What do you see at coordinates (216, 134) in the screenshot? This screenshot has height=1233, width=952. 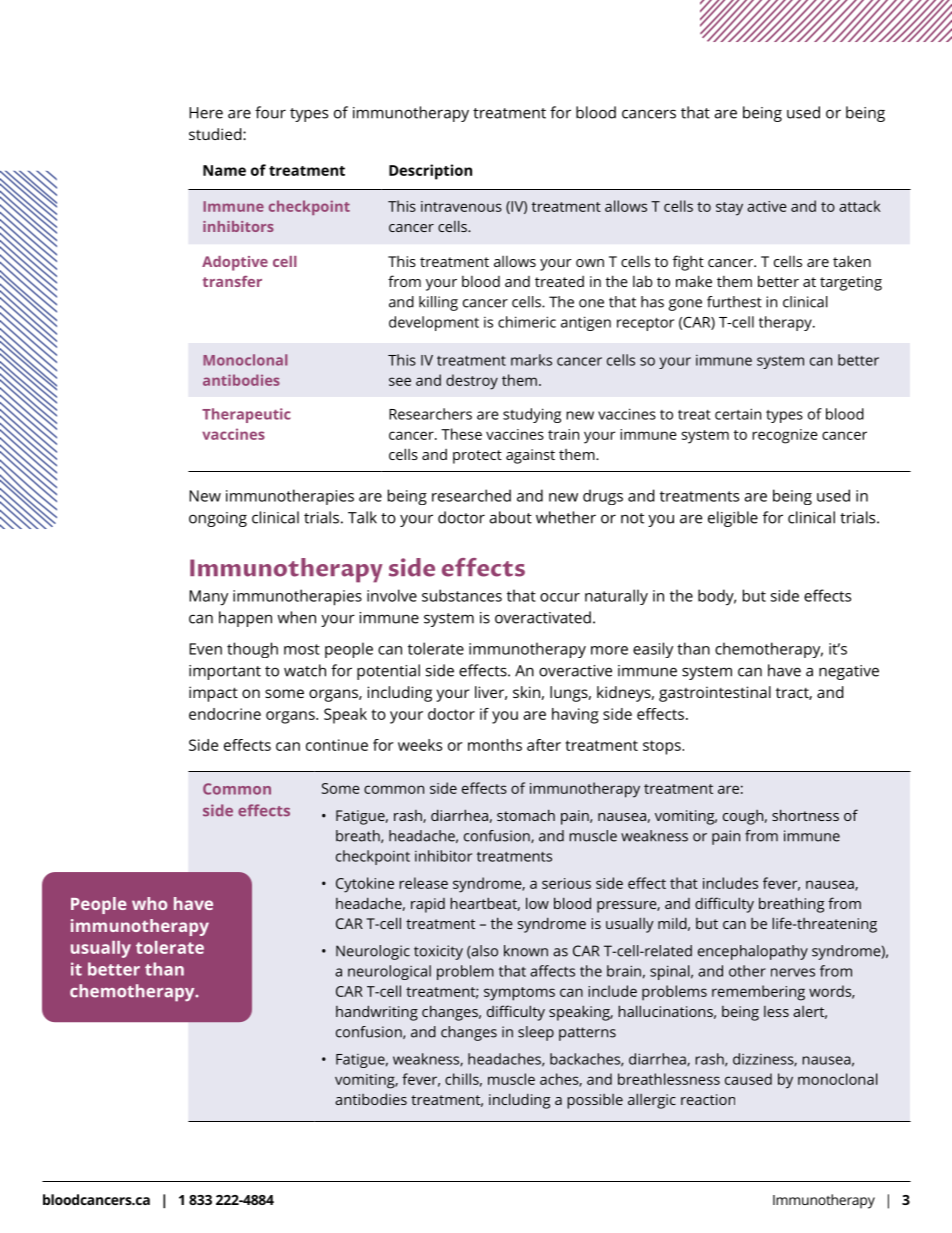 I see `studied` at bounding box center [216, 134].
